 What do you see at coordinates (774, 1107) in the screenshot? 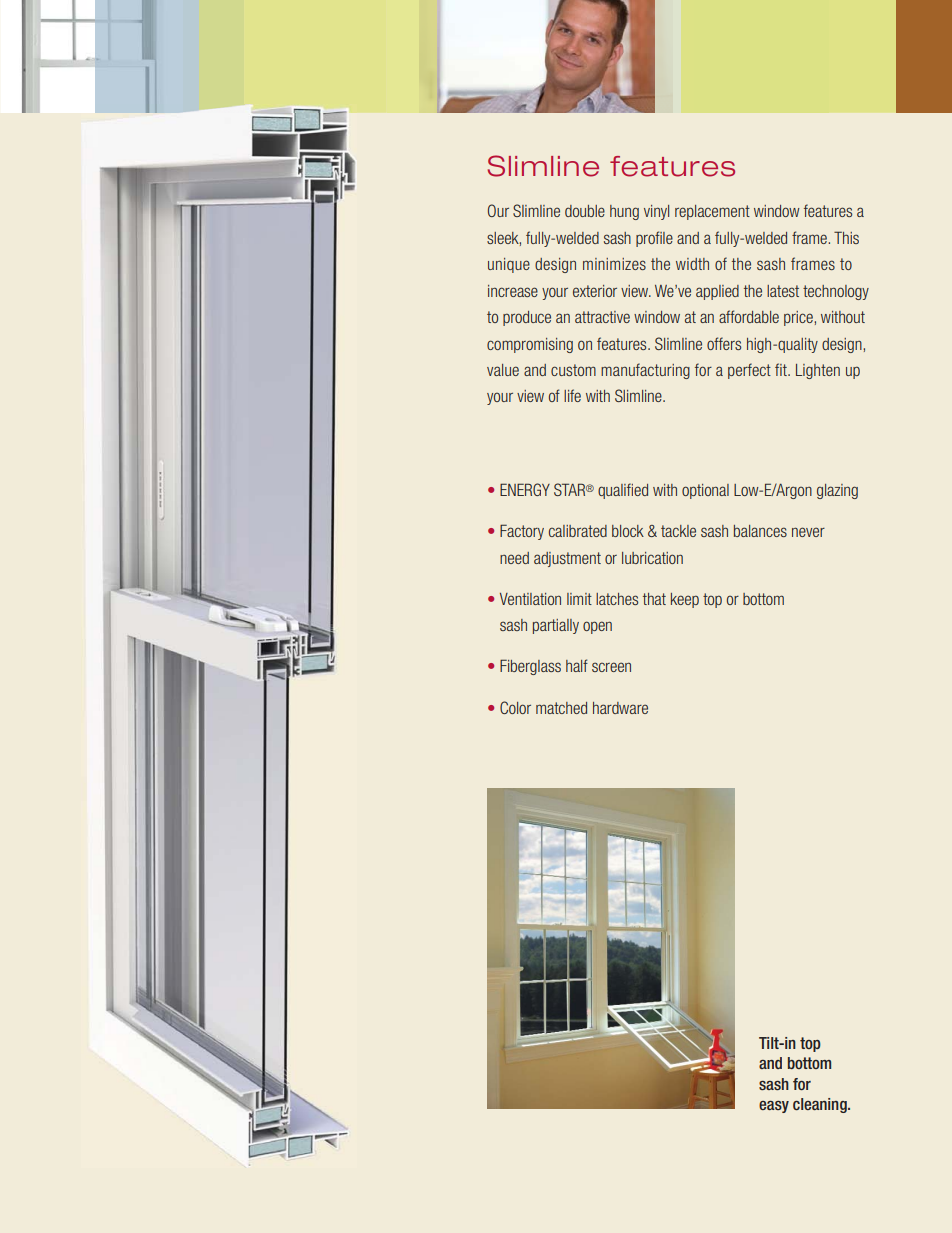
I see `easy` at bounding box center [774, 1107].
